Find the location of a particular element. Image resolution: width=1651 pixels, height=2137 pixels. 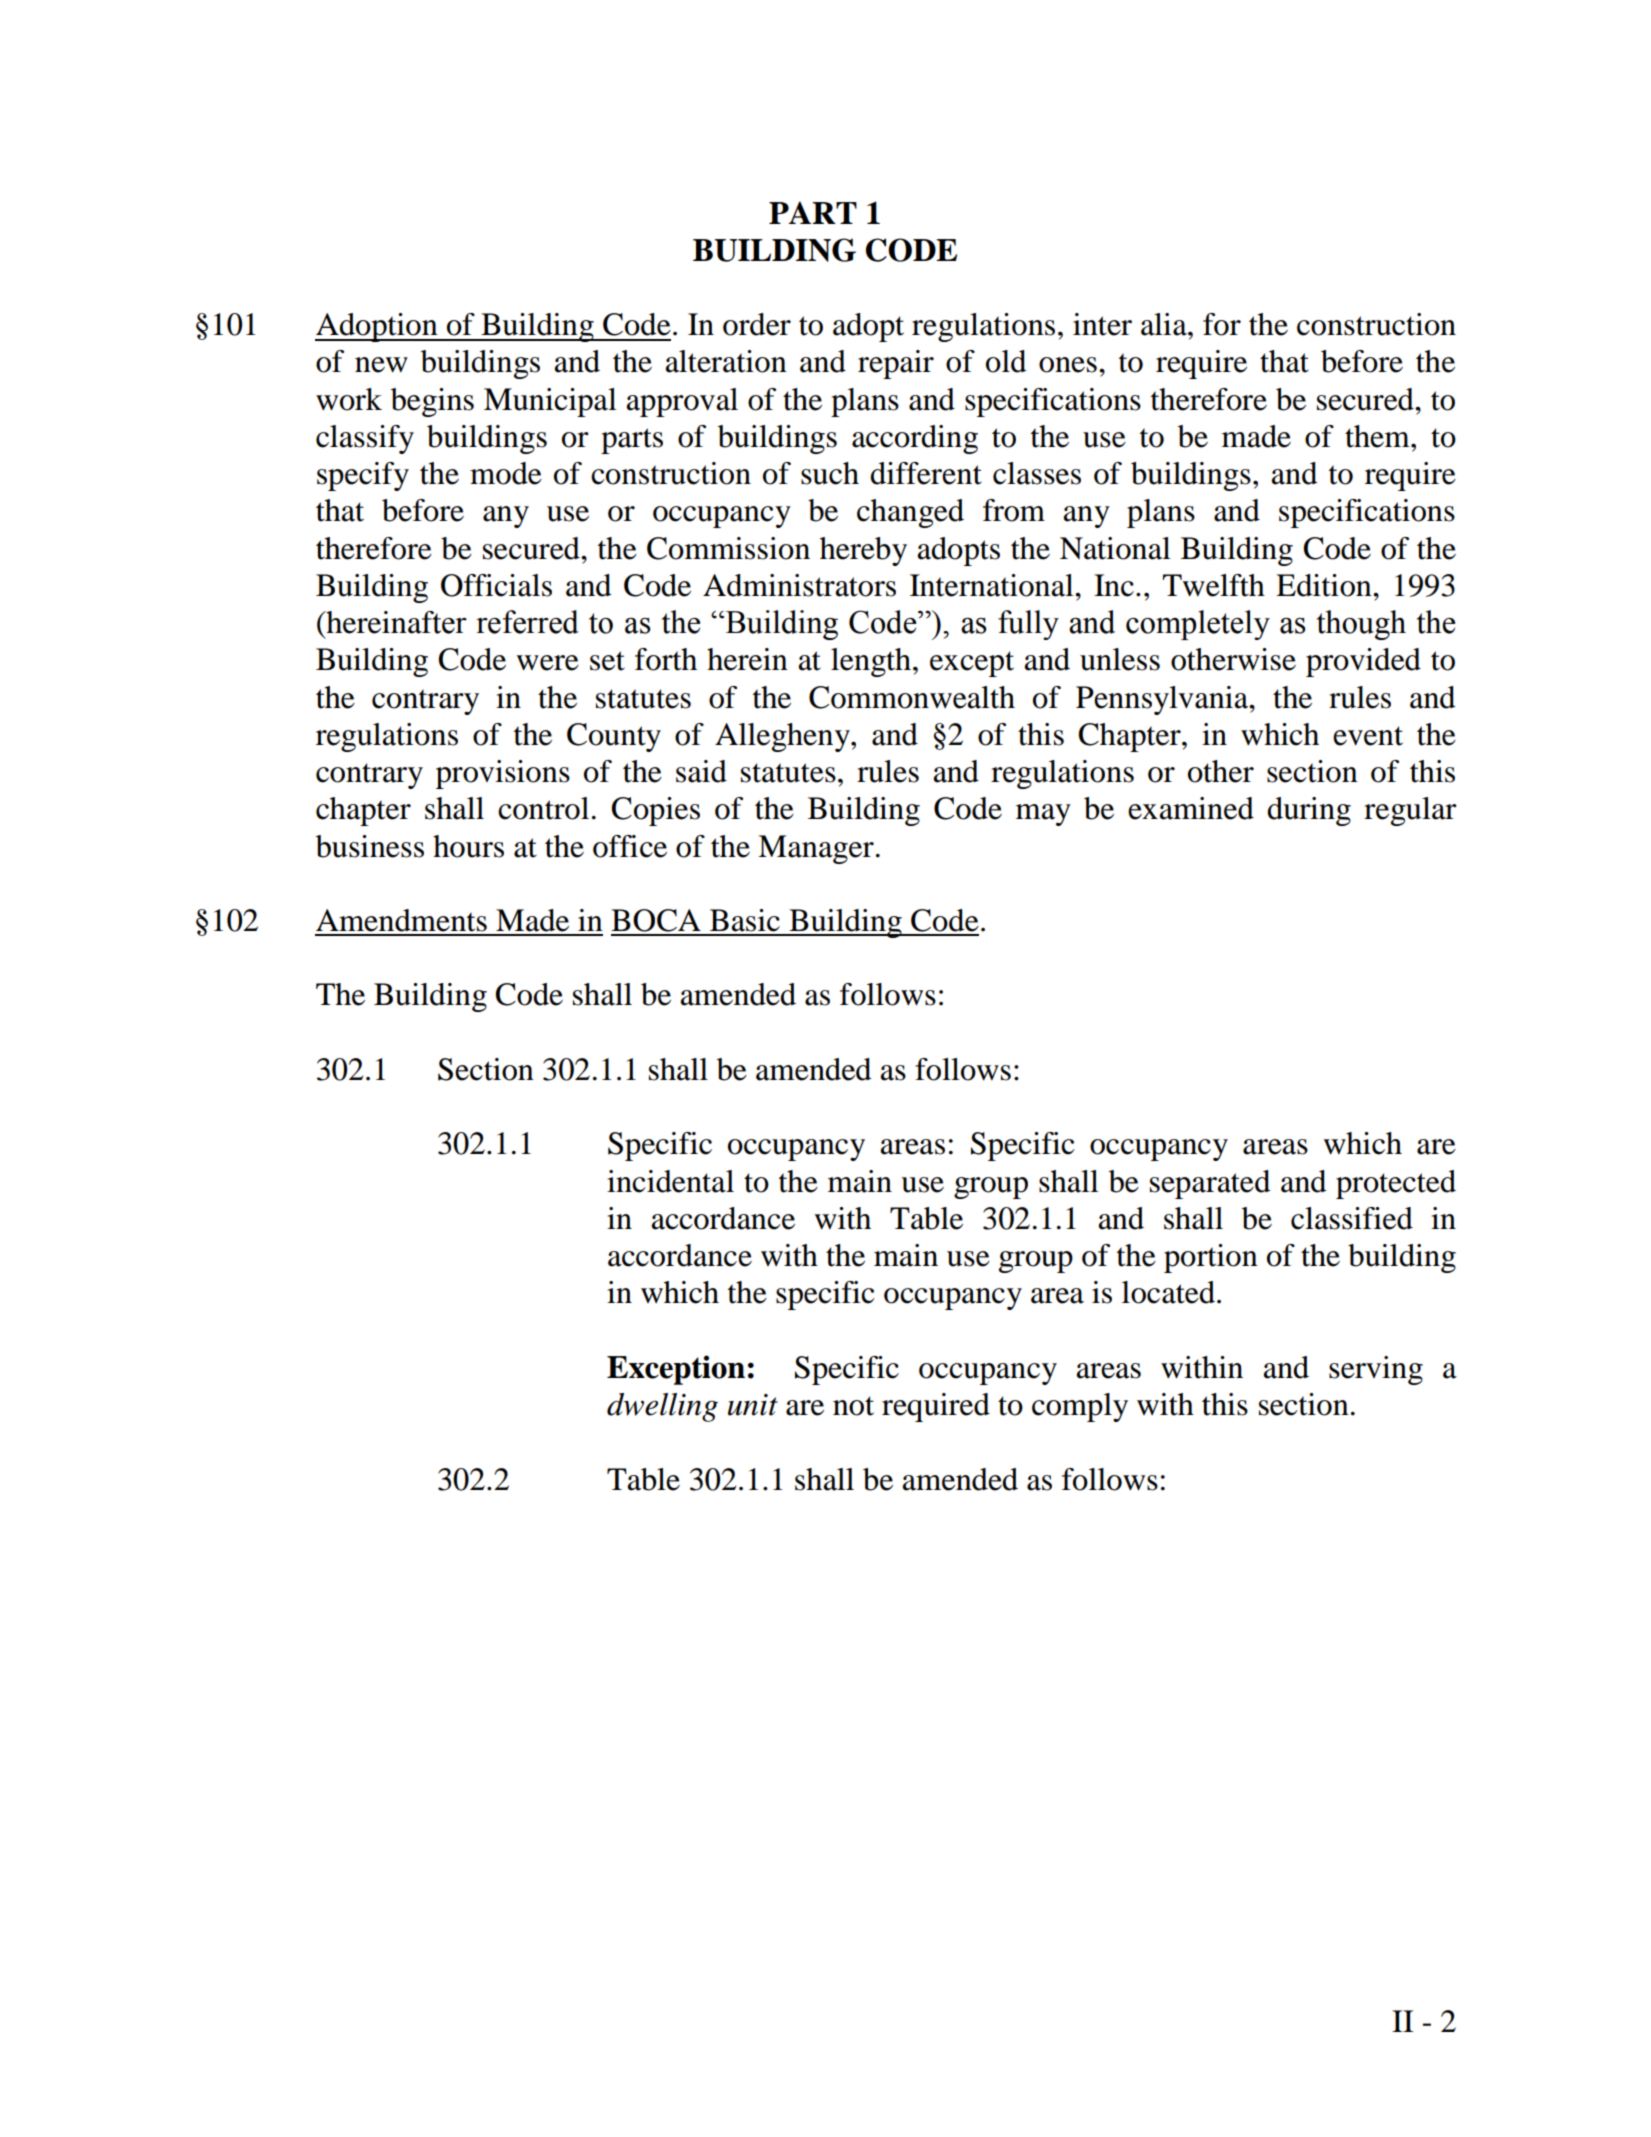

Edition is located at coordinates (1325, 585).
